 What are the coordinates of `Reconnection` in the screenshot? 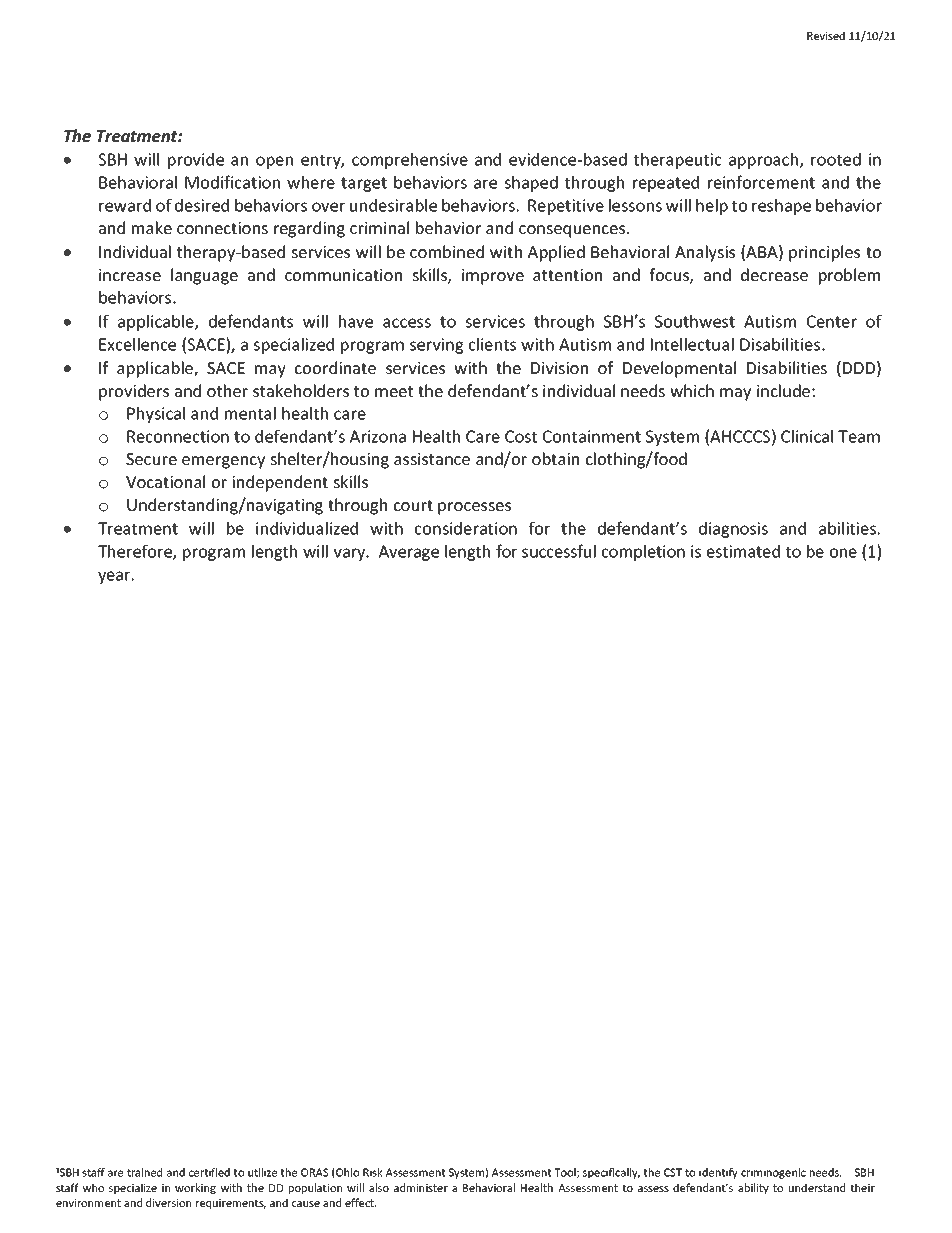 It's located at (178, 436).
